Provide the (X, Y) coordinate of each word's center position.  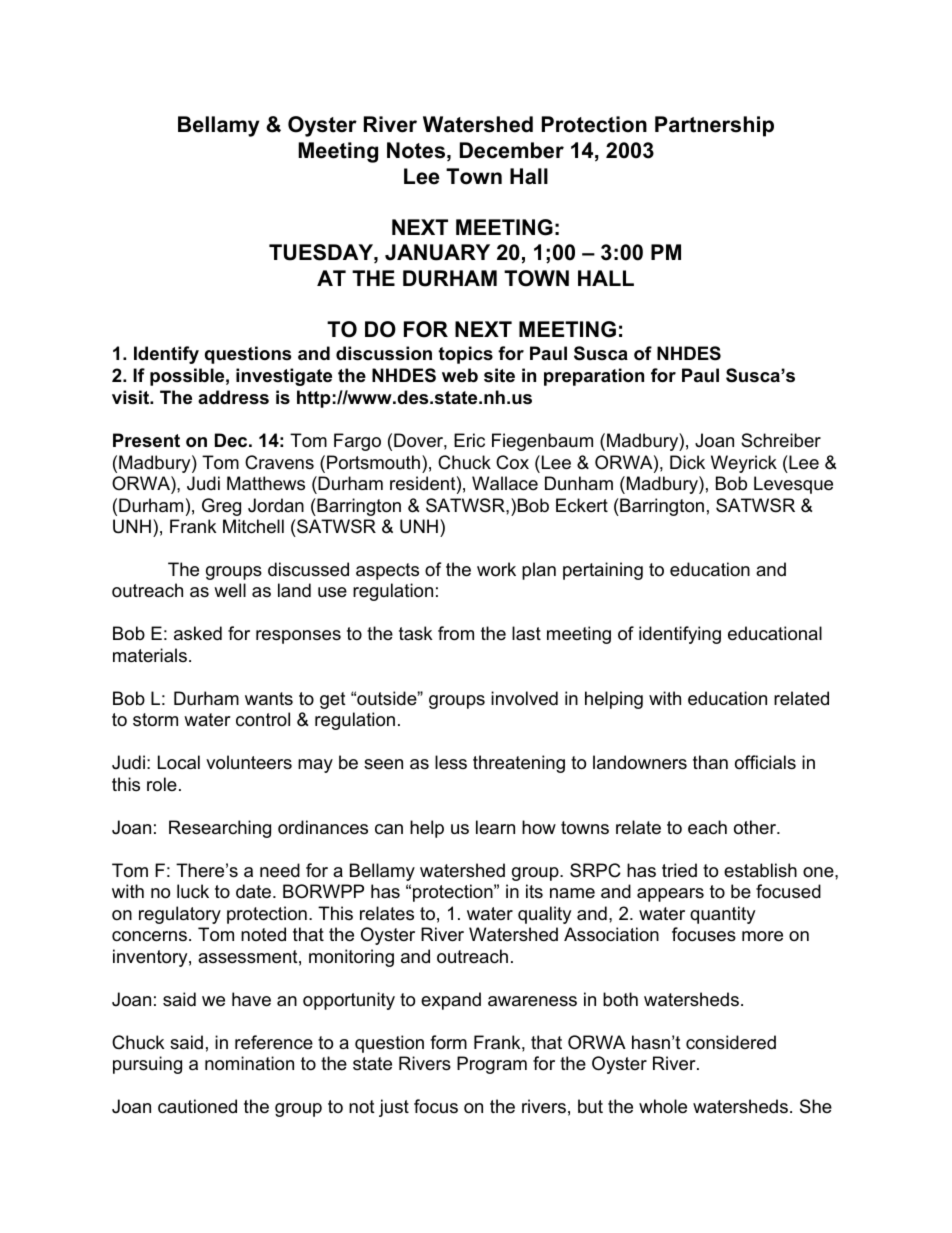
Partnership (714, 126)
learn (495, 827)
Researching (220, 829)
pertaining (603, 571)
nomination (249, 1063)
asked (198, 633)
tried (679, 870)
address (233, 397)
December (512, 150)
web (460, 375)
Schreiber (781, 440)
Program (492, 1065)
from (456, 633)
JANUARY (437, 252)
